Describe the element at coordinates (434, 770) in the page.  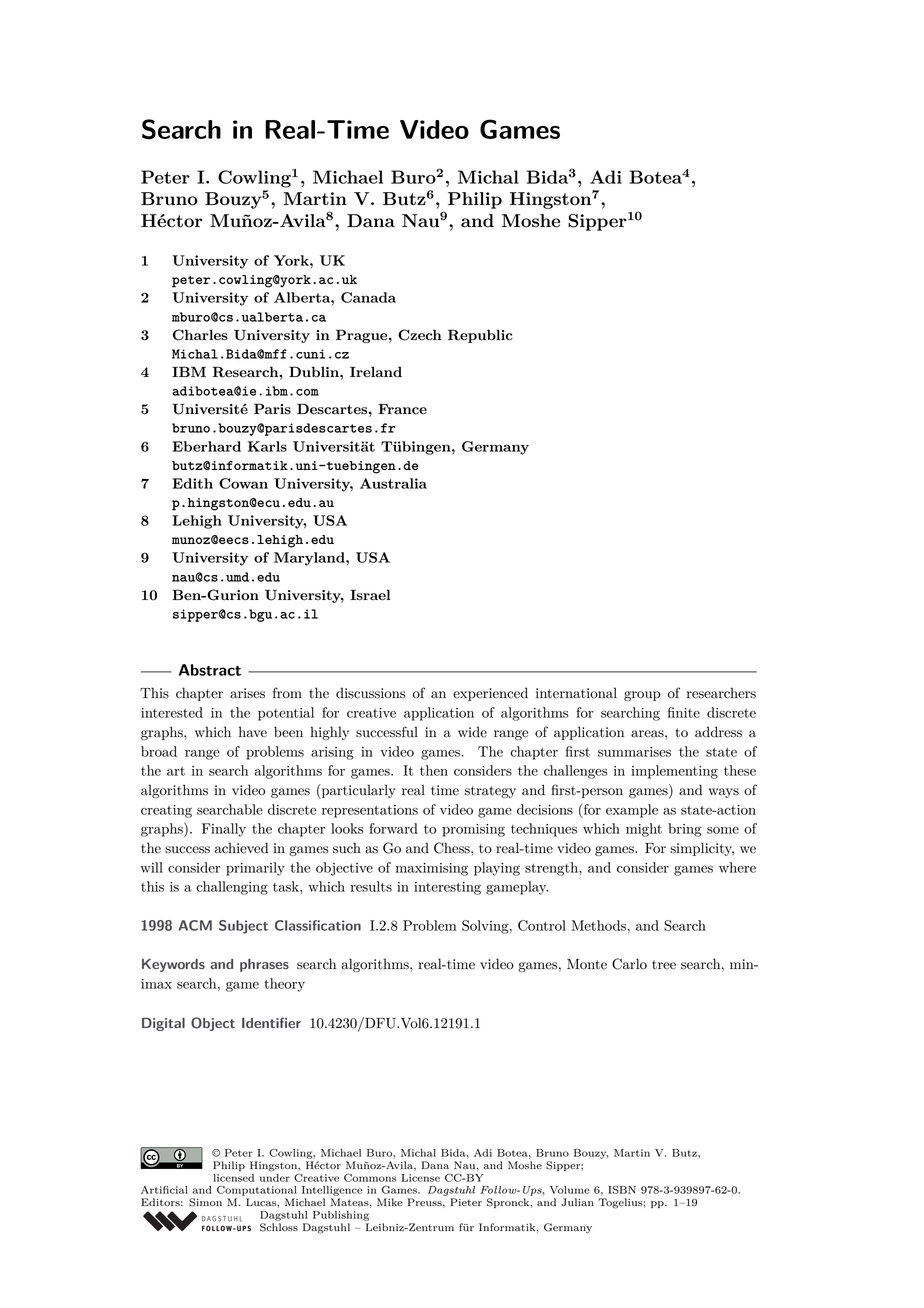
I see `then` at that location.
